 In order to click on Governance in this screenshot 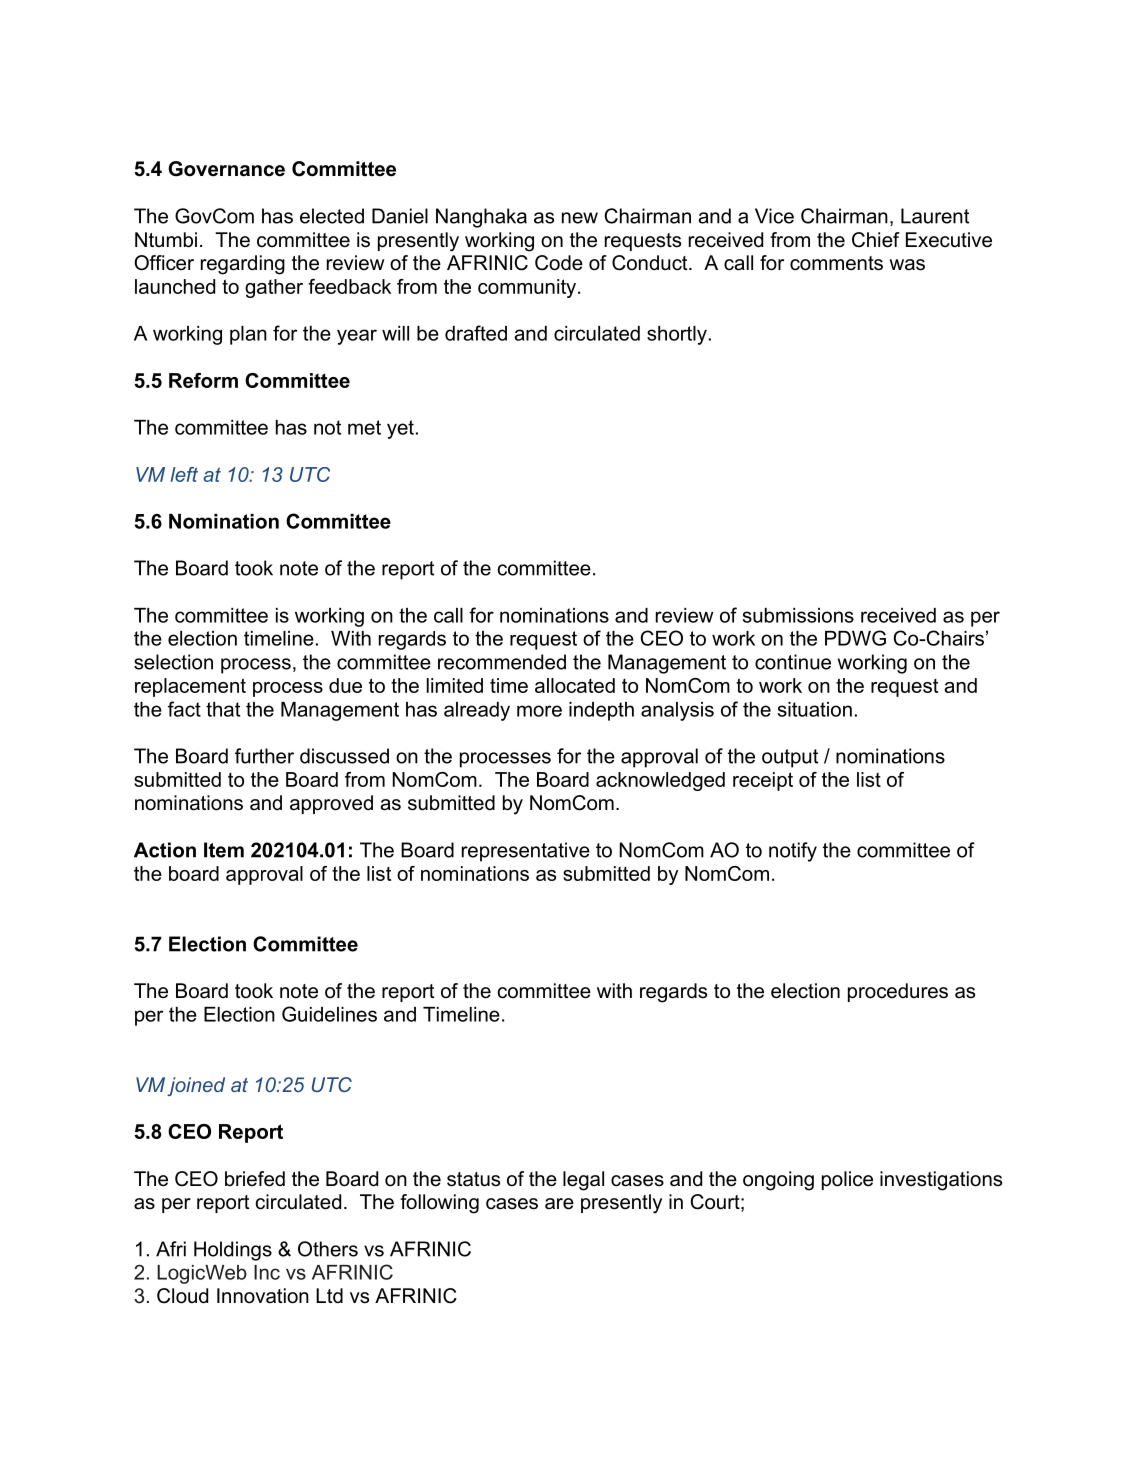, I will do `click(226, 169)`.
